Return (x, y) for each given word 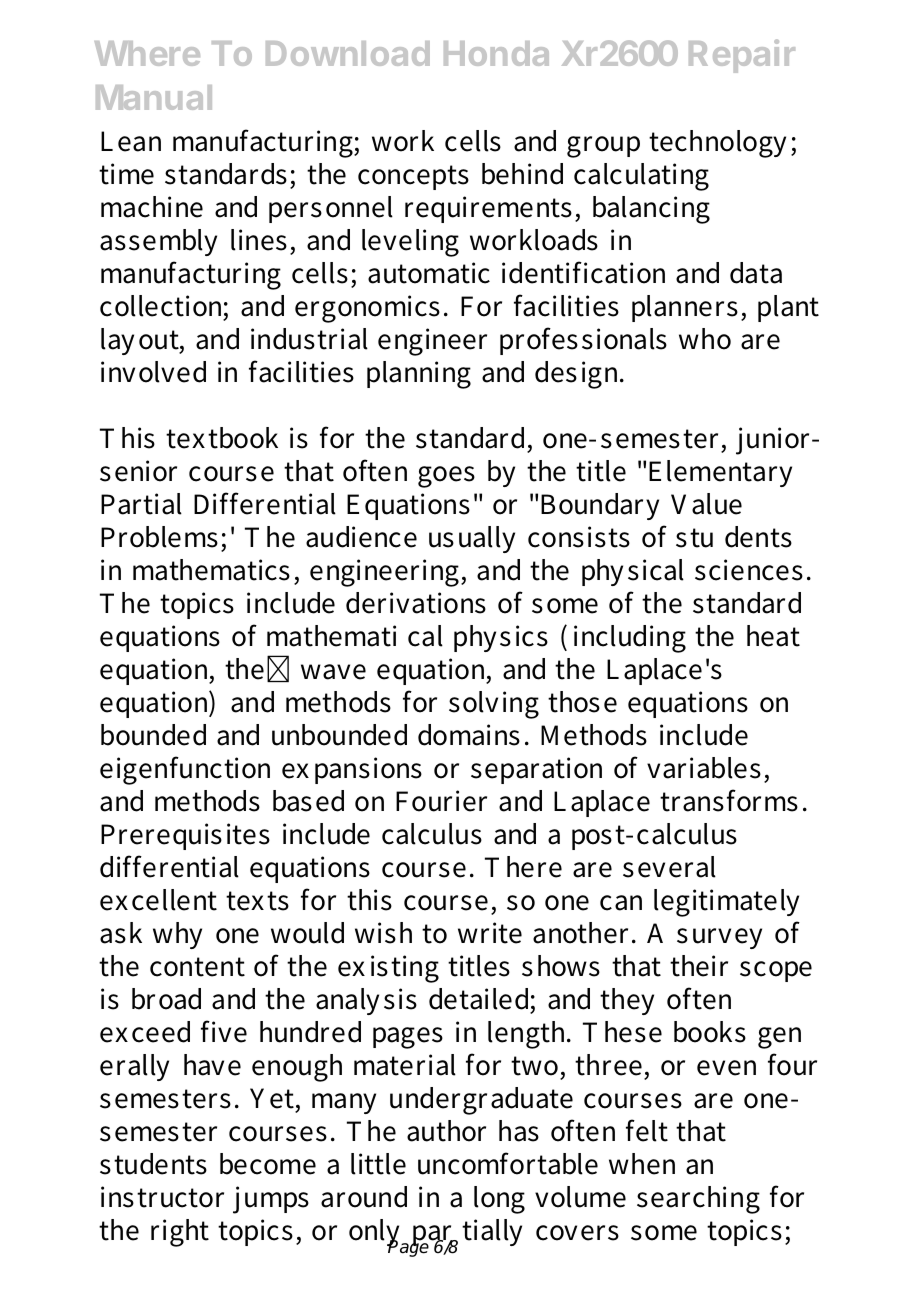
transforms (729, 800)
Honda (496, 53)
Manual (154, 97)
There (523, 867)
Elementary (720, 473)
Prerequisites (185, 836)
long (499, 1200)
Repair (742, 56)
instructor (162, 1197)
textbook (222, 438)
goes (446, 477)
